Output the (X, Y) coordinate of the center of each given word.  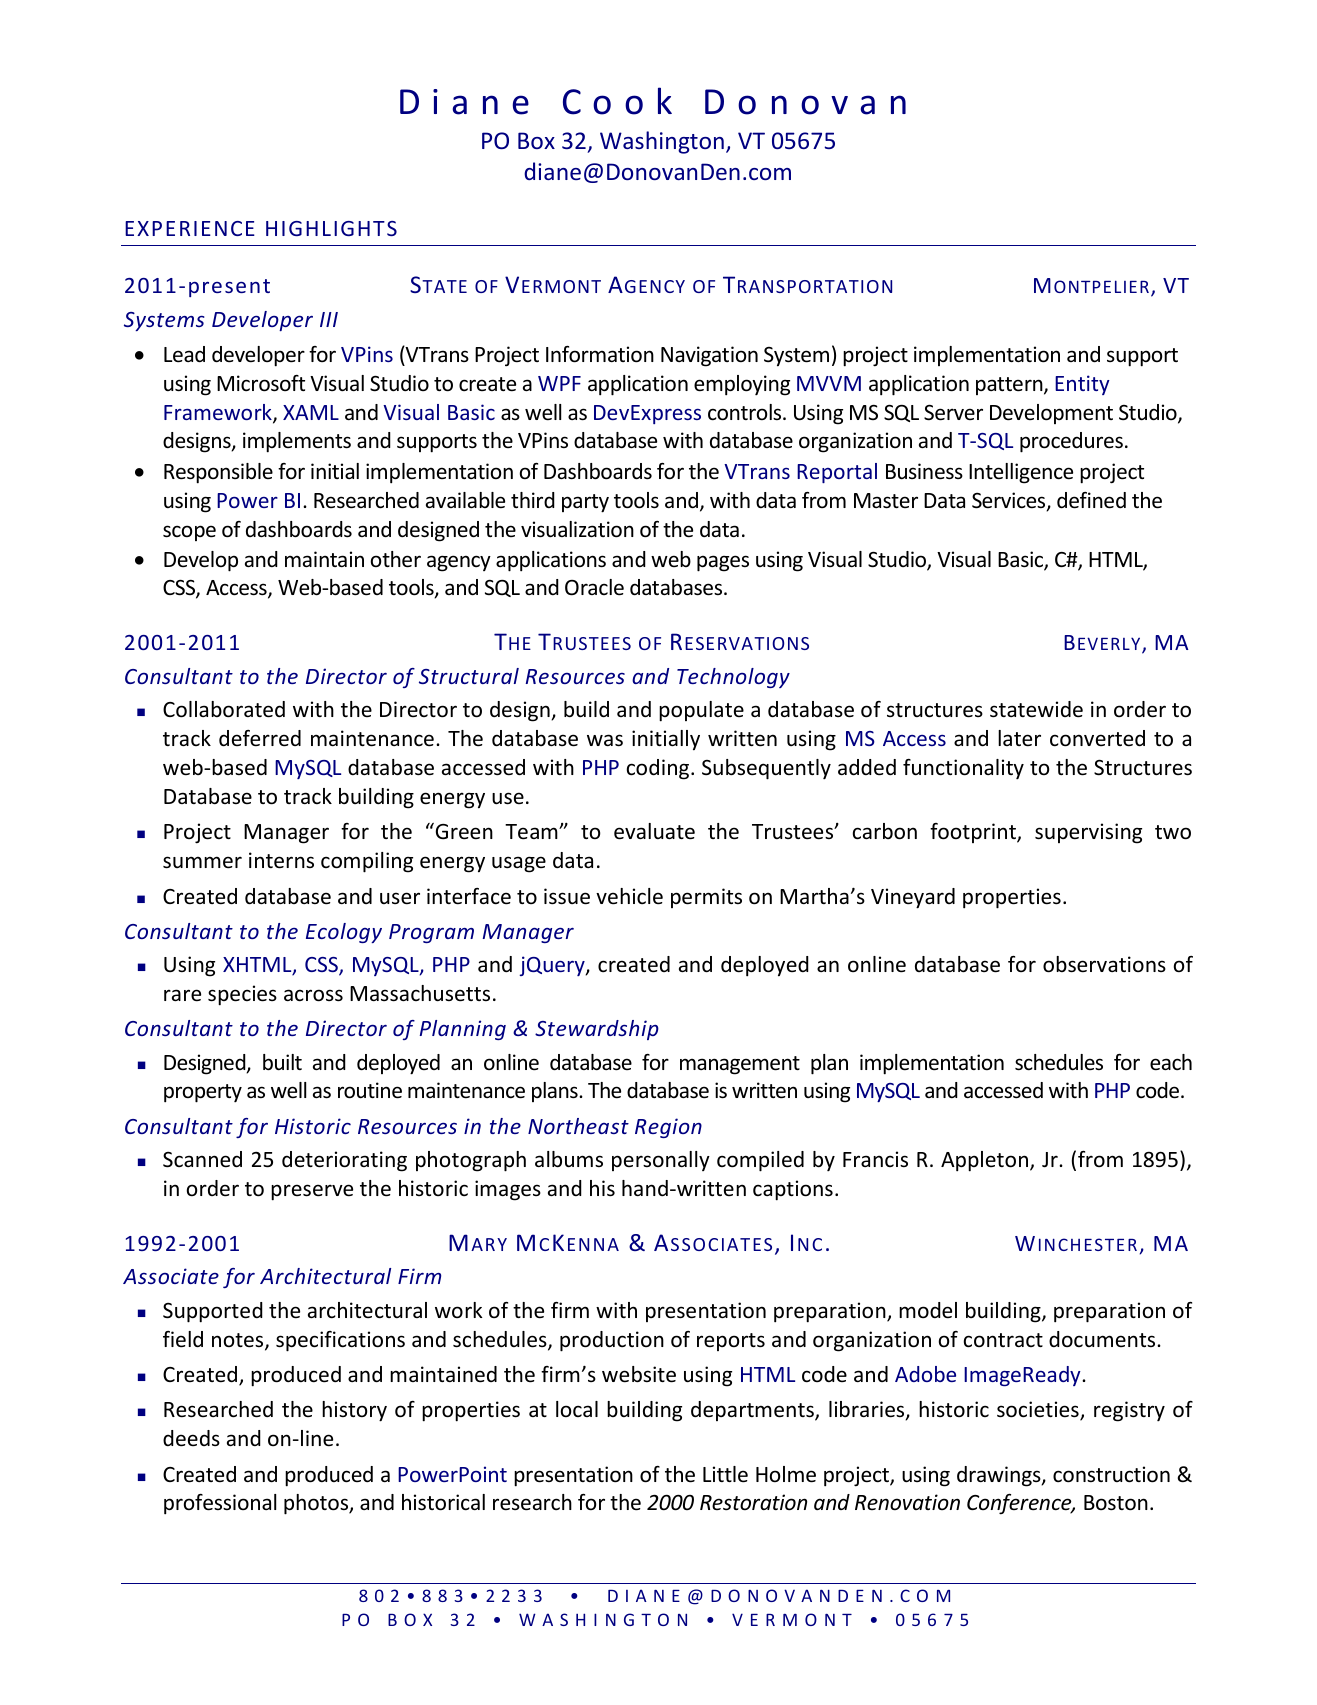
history (354, 1411)
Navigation (709, 356)
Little (725, 1474)
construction (1111, 1474)
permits (706, 898)
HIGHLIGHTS (331, 228)
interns (281, 860)
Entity (1082, 385)
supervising (1088, 833)
